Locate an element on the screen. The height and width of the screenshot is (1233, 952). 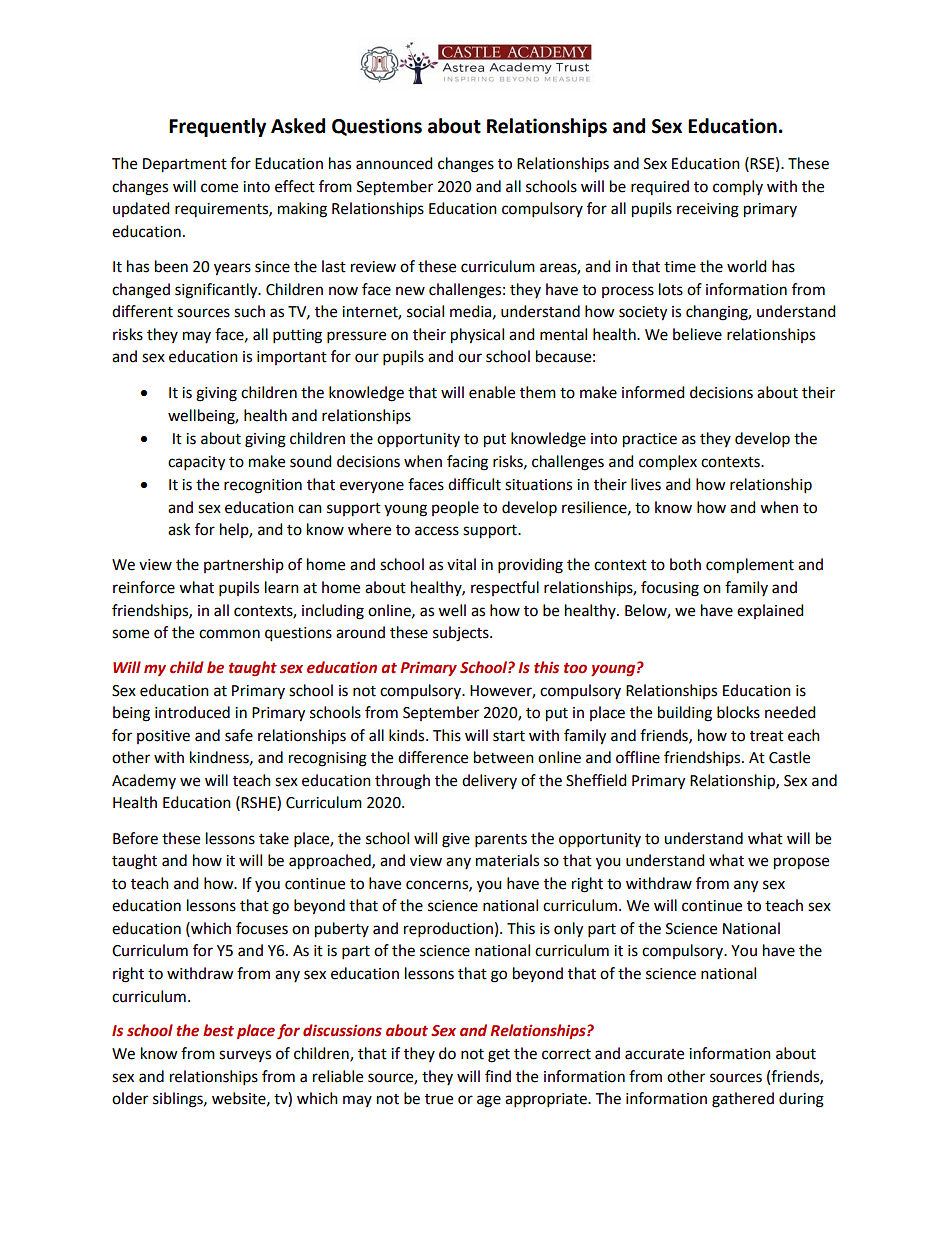
common is located at coordinates (229, 634).
